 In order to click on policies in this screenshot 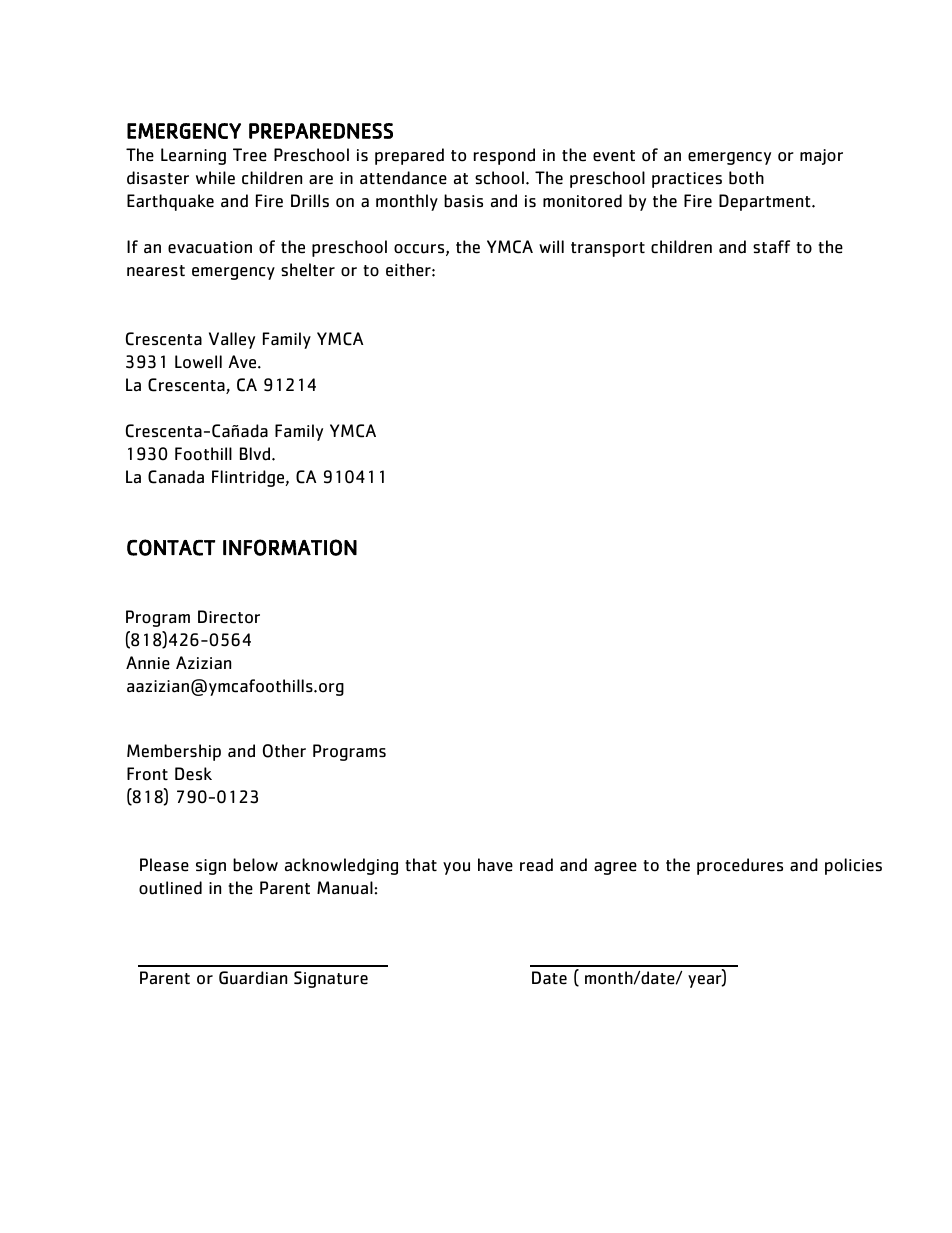, I will do `click(853, 866)`.
